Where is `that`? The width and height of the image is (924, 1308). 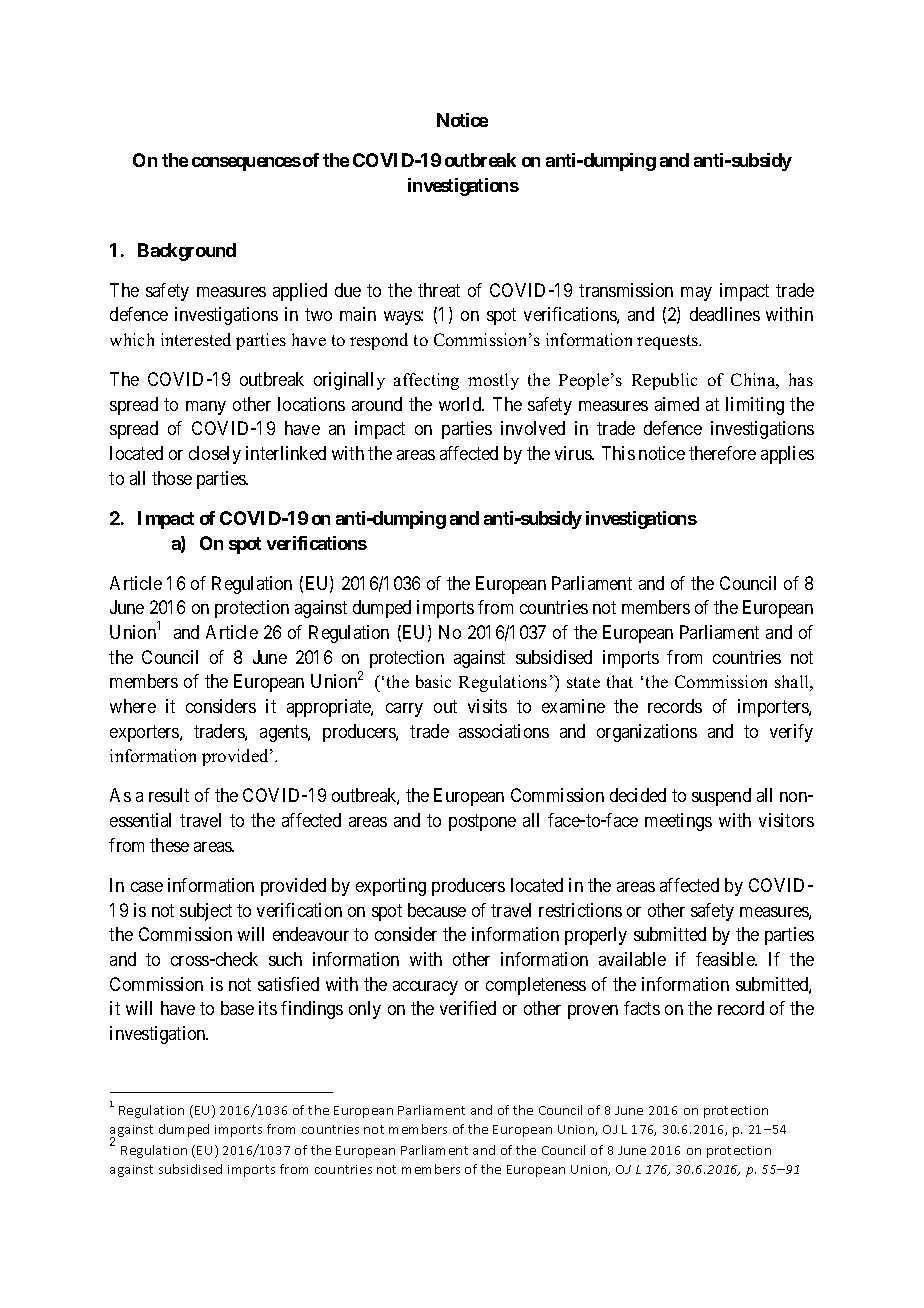
that is located at coordinates (620, 681).
